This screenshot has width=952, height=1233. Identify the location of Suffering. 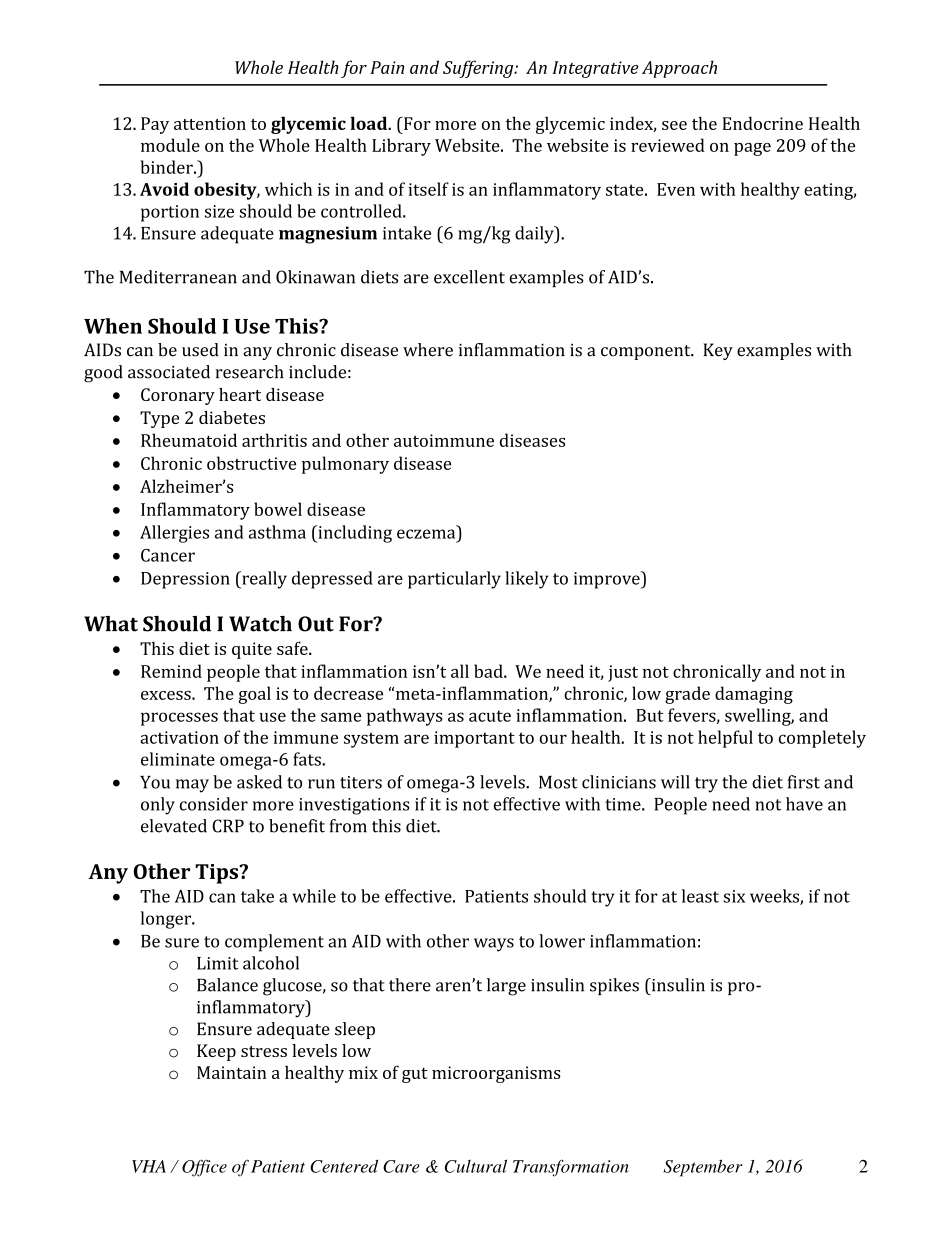
(479, 69).
